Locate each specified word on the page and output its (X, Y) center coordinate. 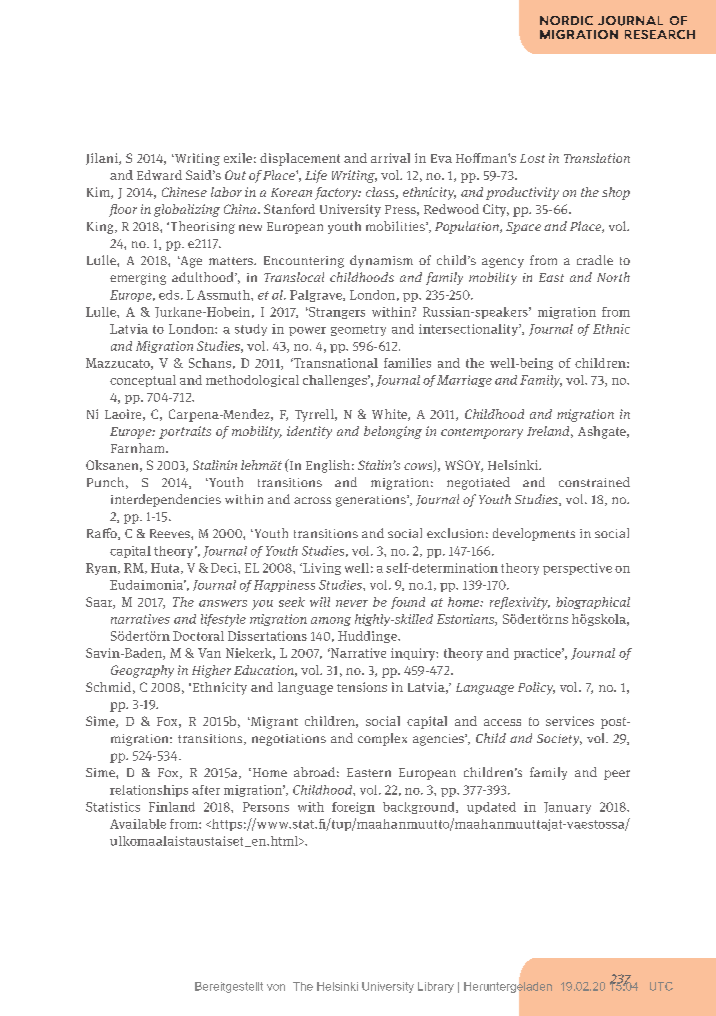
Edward (159, 175)
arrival (390, 158)
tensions (362, 687)
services (570, 721)
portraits (185, 432)
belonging (393, 432)
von (276, 987)
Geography (142, 671)
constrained (594, 482)
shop (616, 193)
